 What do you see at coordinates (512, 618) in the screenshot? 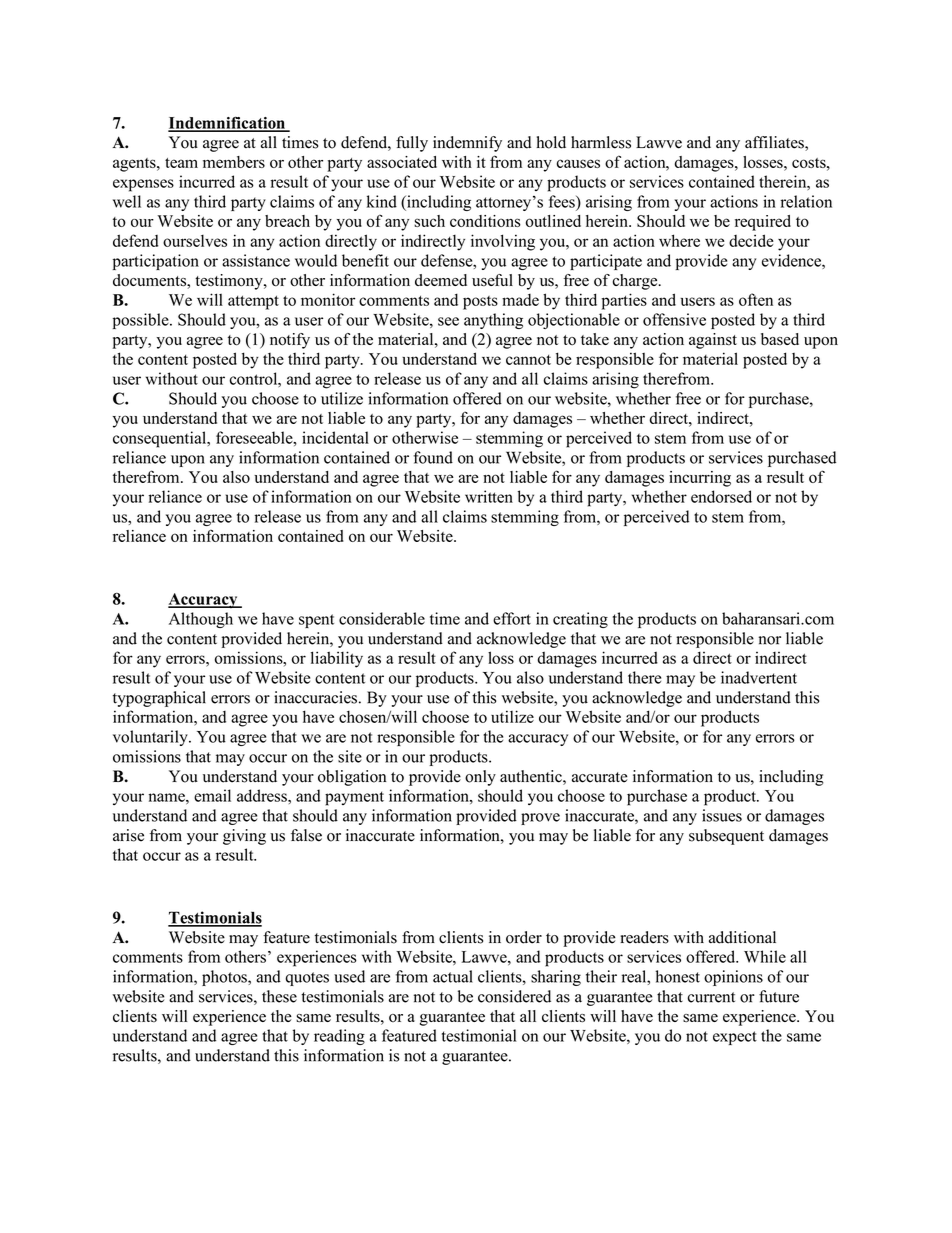
I see `effort` at bounding box center [512, 618].
